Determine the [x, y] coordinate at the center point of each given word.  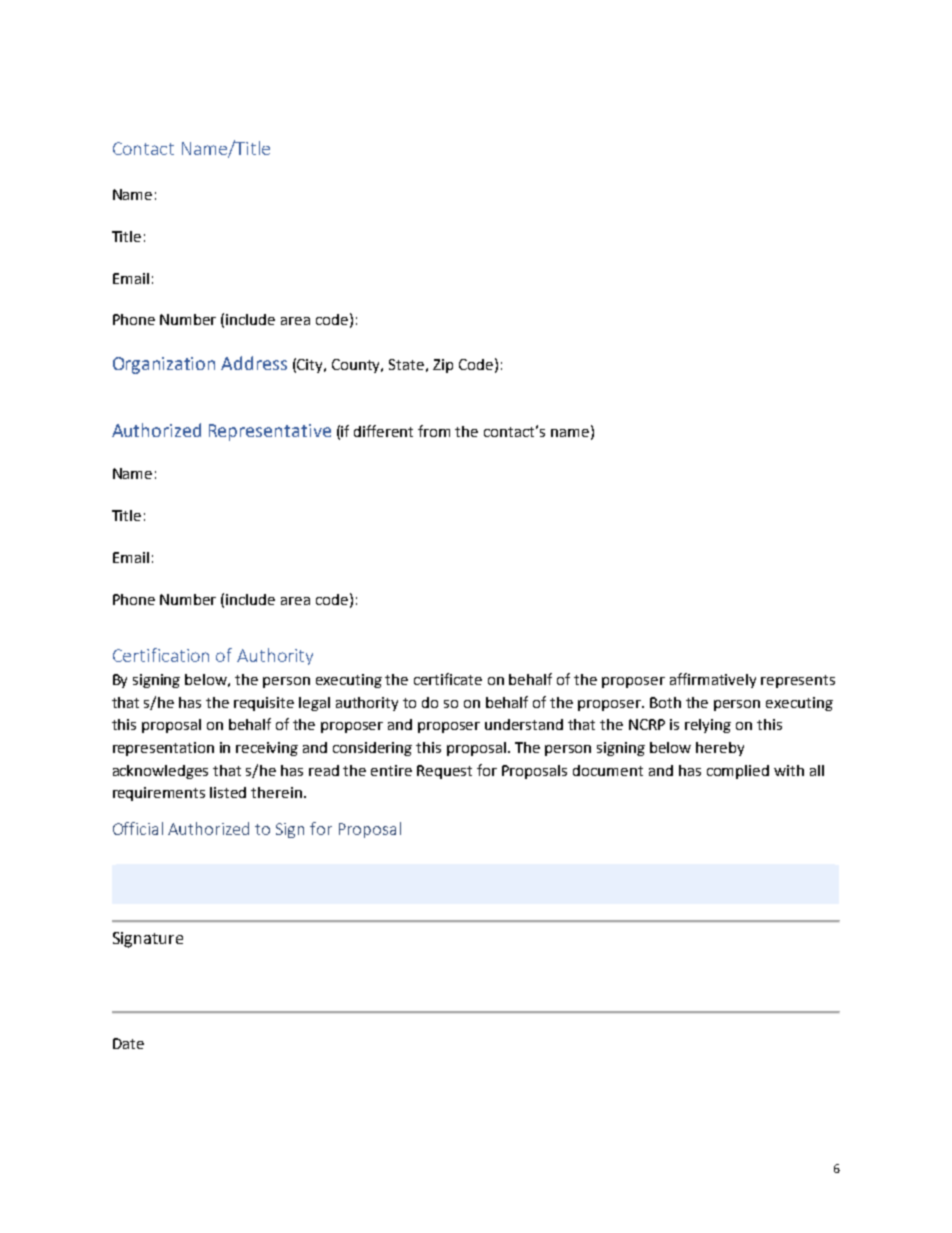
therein [276, 792]
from [434, 431]
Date [128, 1043]
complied [738, 772]
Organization [164, 365]
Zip [443, 366]
